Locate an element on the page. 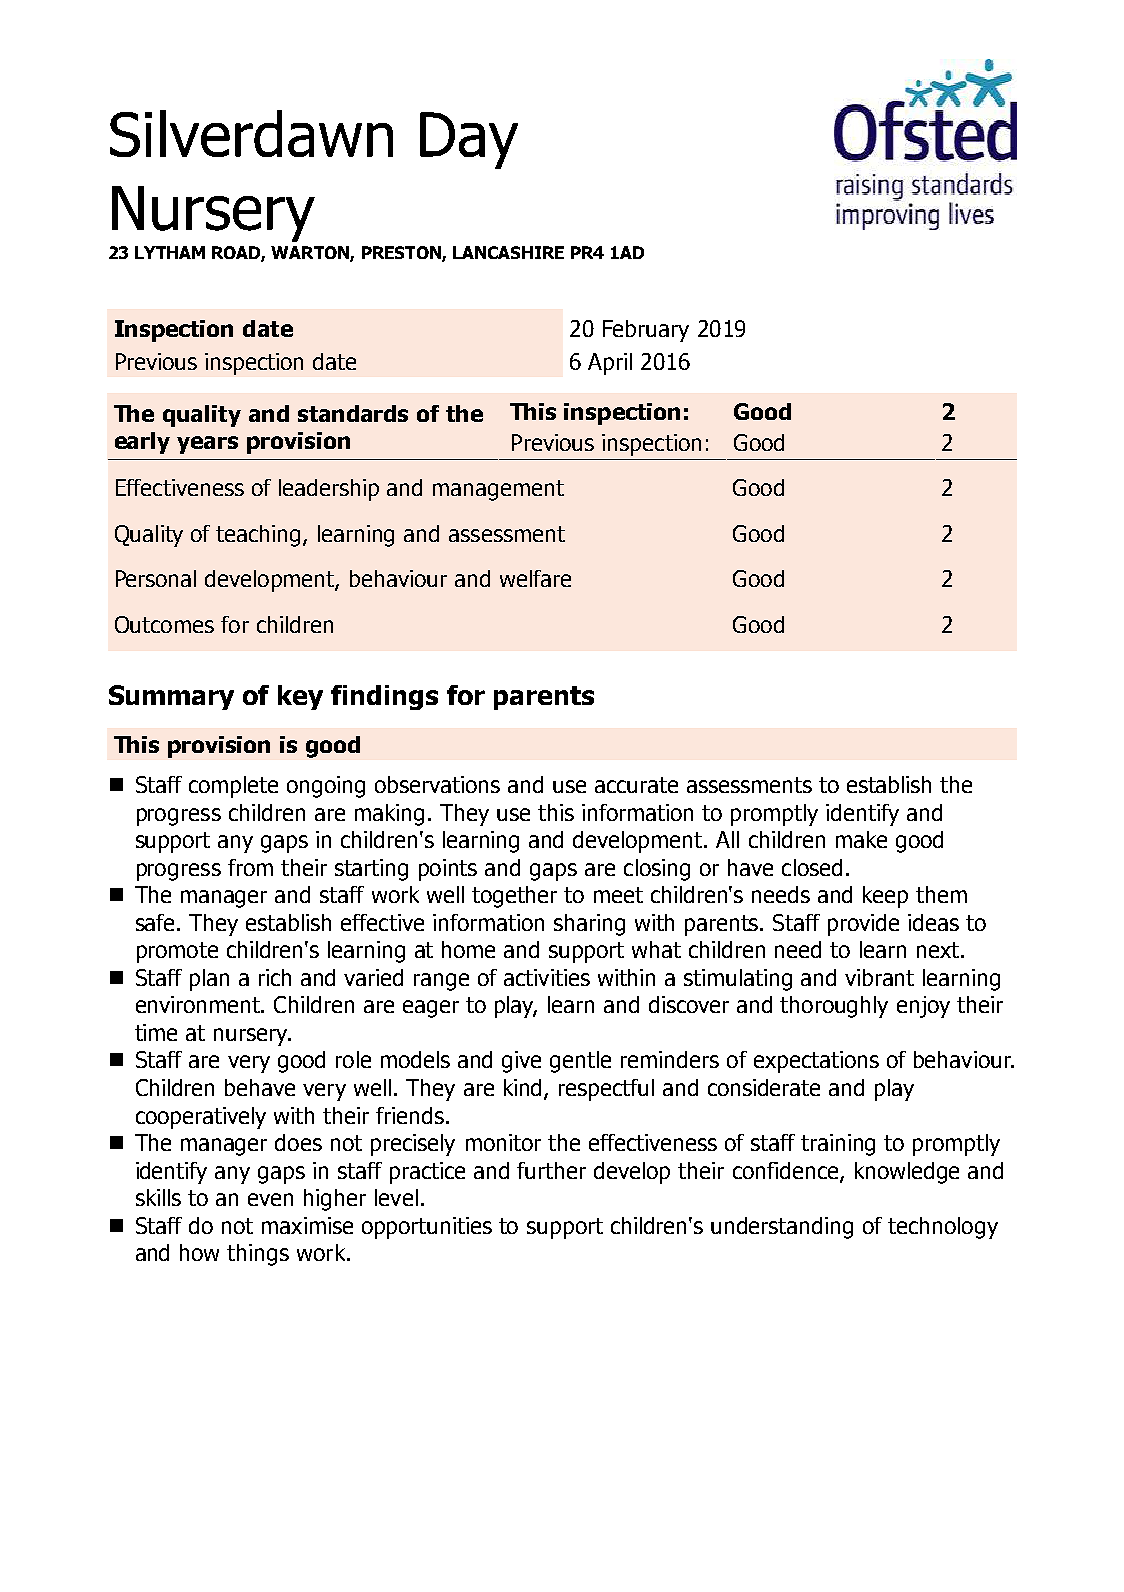  Day is located at coordinates (469, 140).
